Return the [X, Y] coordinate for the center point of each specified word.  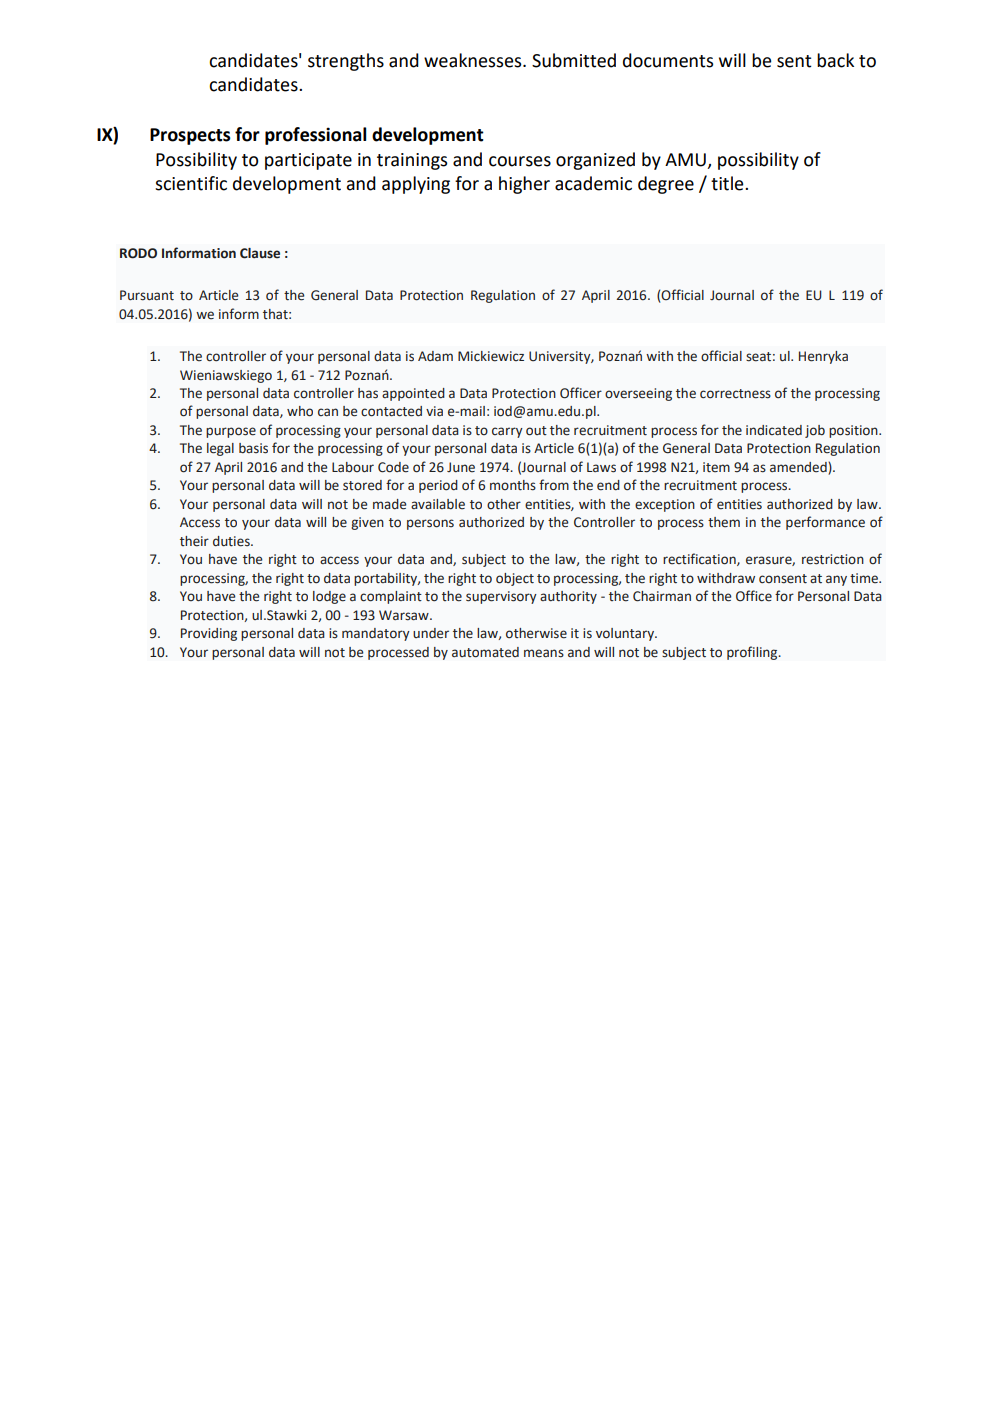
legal [220, 449]
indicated [774, 430]
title [728, 183]
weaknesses [474, 60]
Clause [260, 253]
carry [507, 432]
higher [524, 185]
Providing [209, 634]
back [835, 60]
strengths [346, 62]
